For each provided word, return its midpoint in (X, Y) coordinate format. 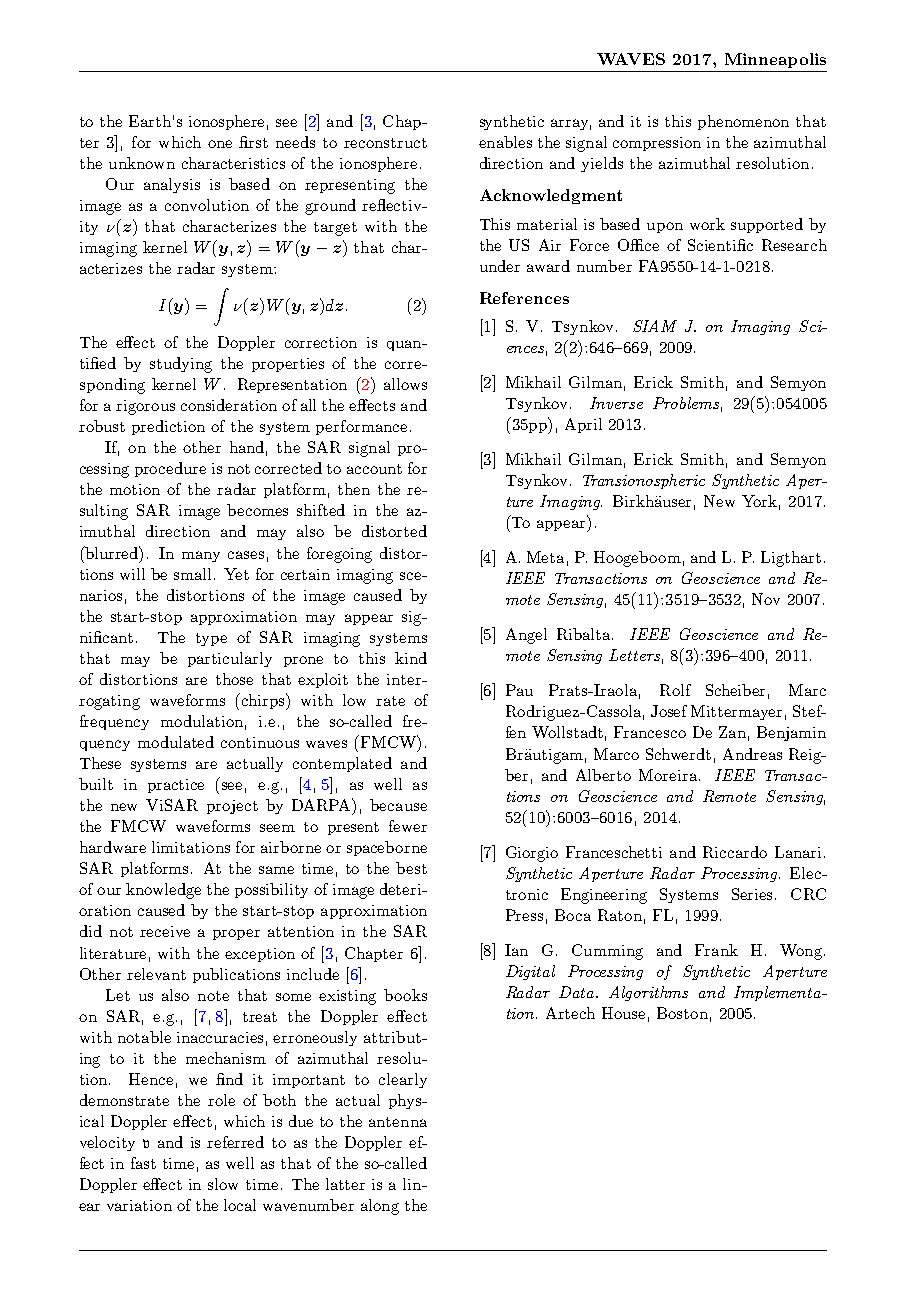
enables (505, 142)
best (411, 868)
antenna (398, 1122)
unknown (142, 163)
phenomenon (743, 122)
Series (754, 894)
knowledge (163, 891)
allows (405, 384)
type (211, 639)
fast (143, 1163)
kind (411, 658)
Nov (766, 599)
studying (181, 365)
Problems (686, 403)
